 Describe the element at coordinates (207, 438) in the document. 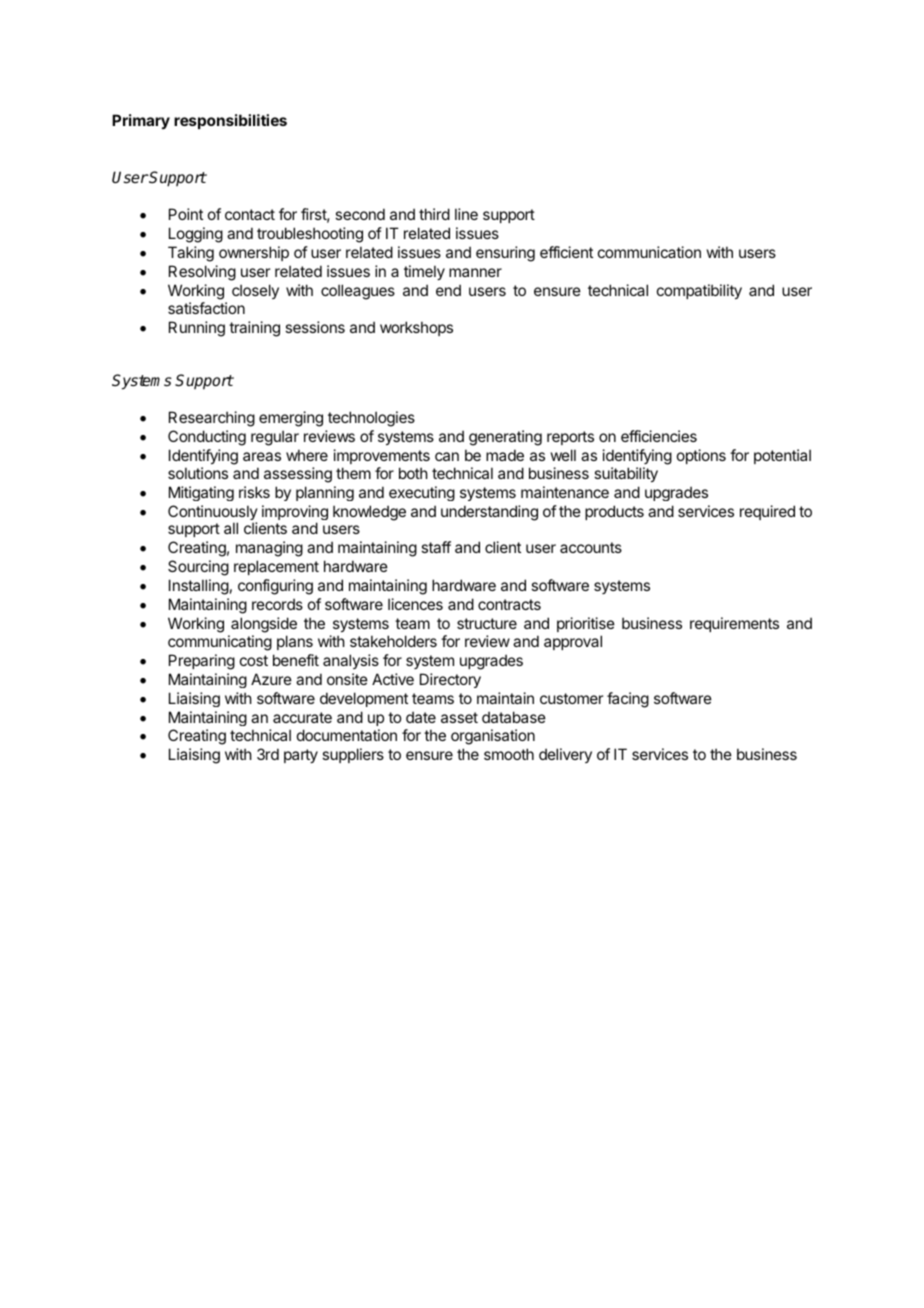

I see `Conducting` at that location.
